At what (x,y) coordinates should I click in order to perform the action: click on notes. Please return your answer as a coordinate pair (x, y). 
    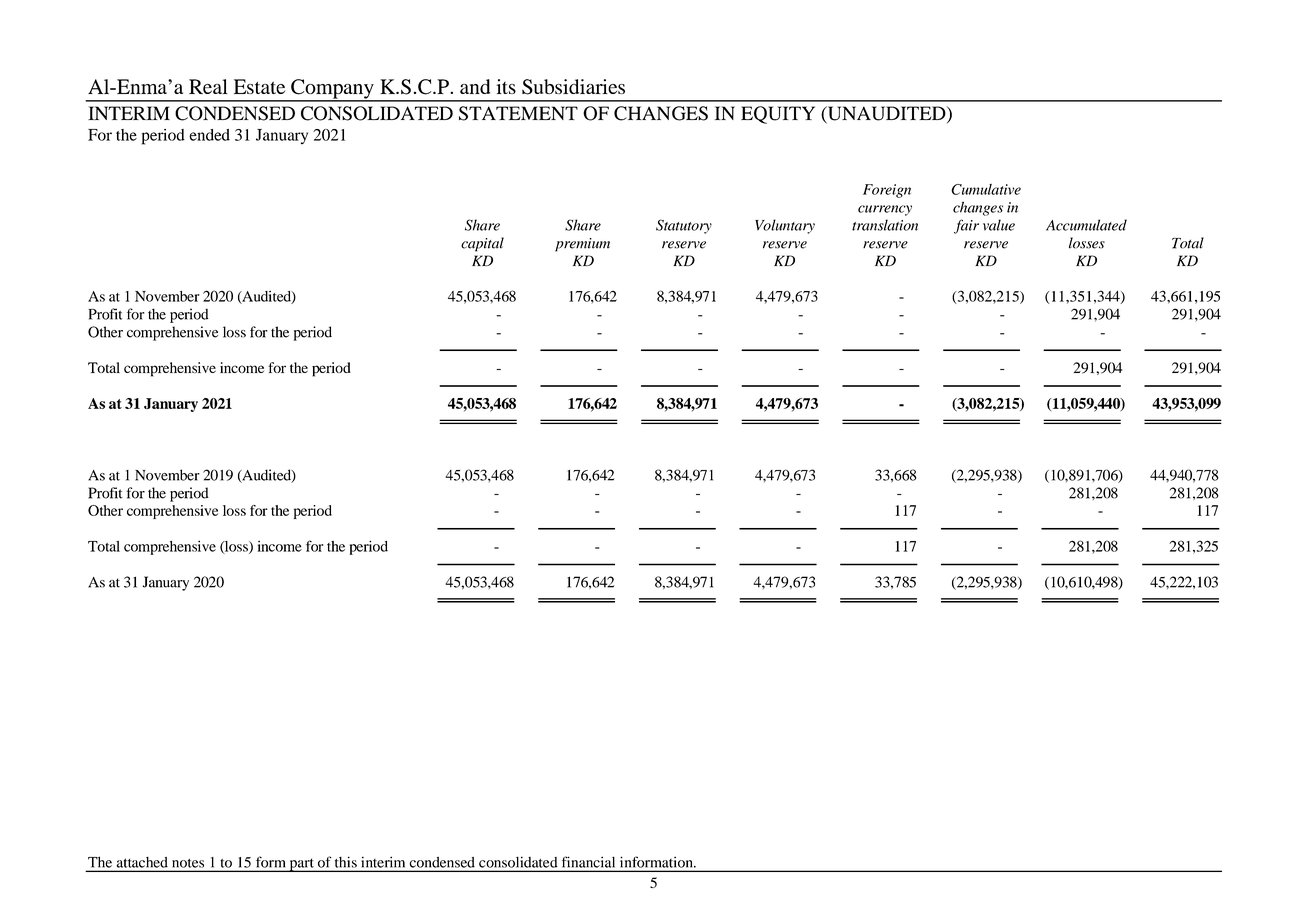
    Looking at the image, I should click on (188, 863).
